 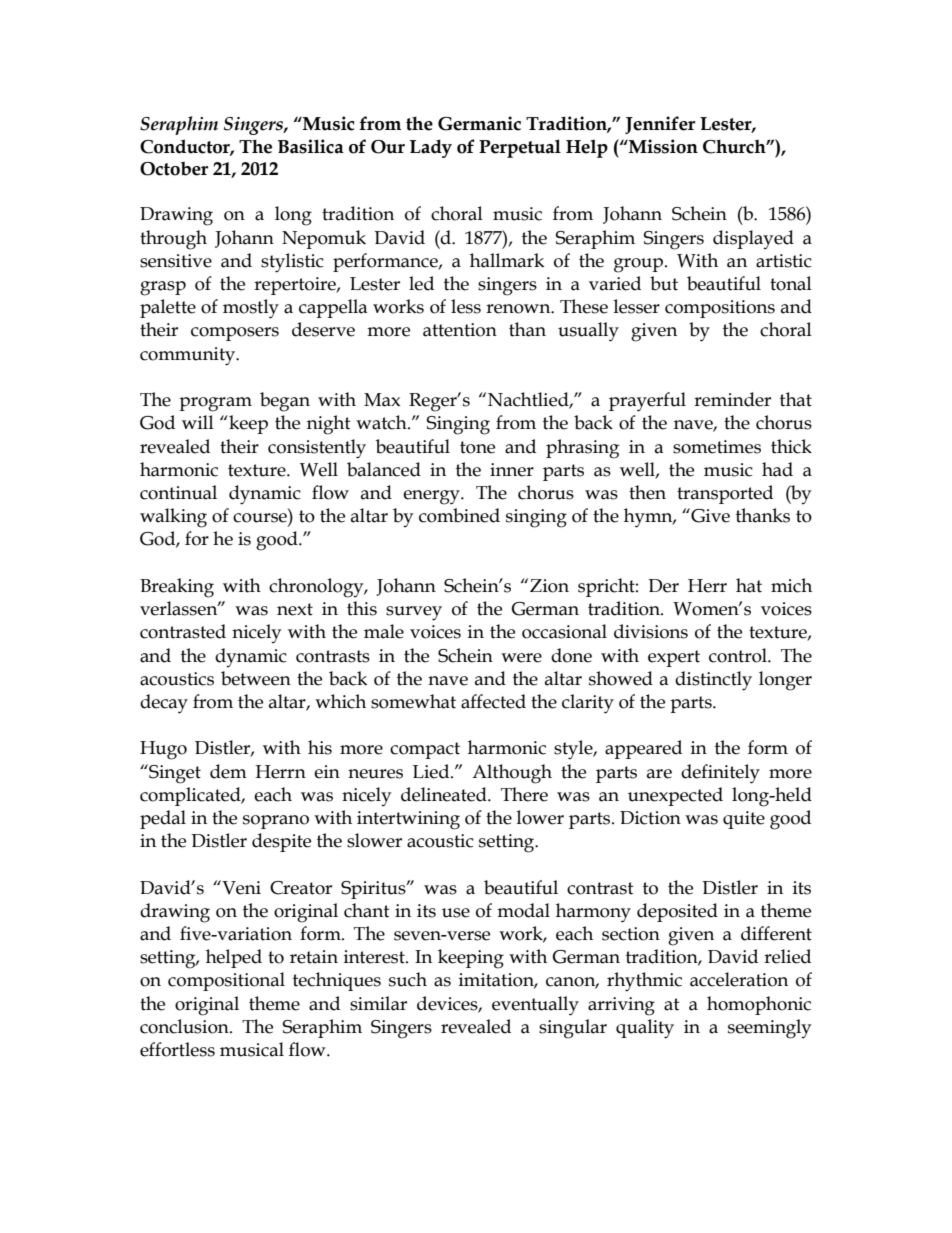 What do you see at coordinates (226, 981) in the document?
I see `compositional` at bounding box center [226, 981].
